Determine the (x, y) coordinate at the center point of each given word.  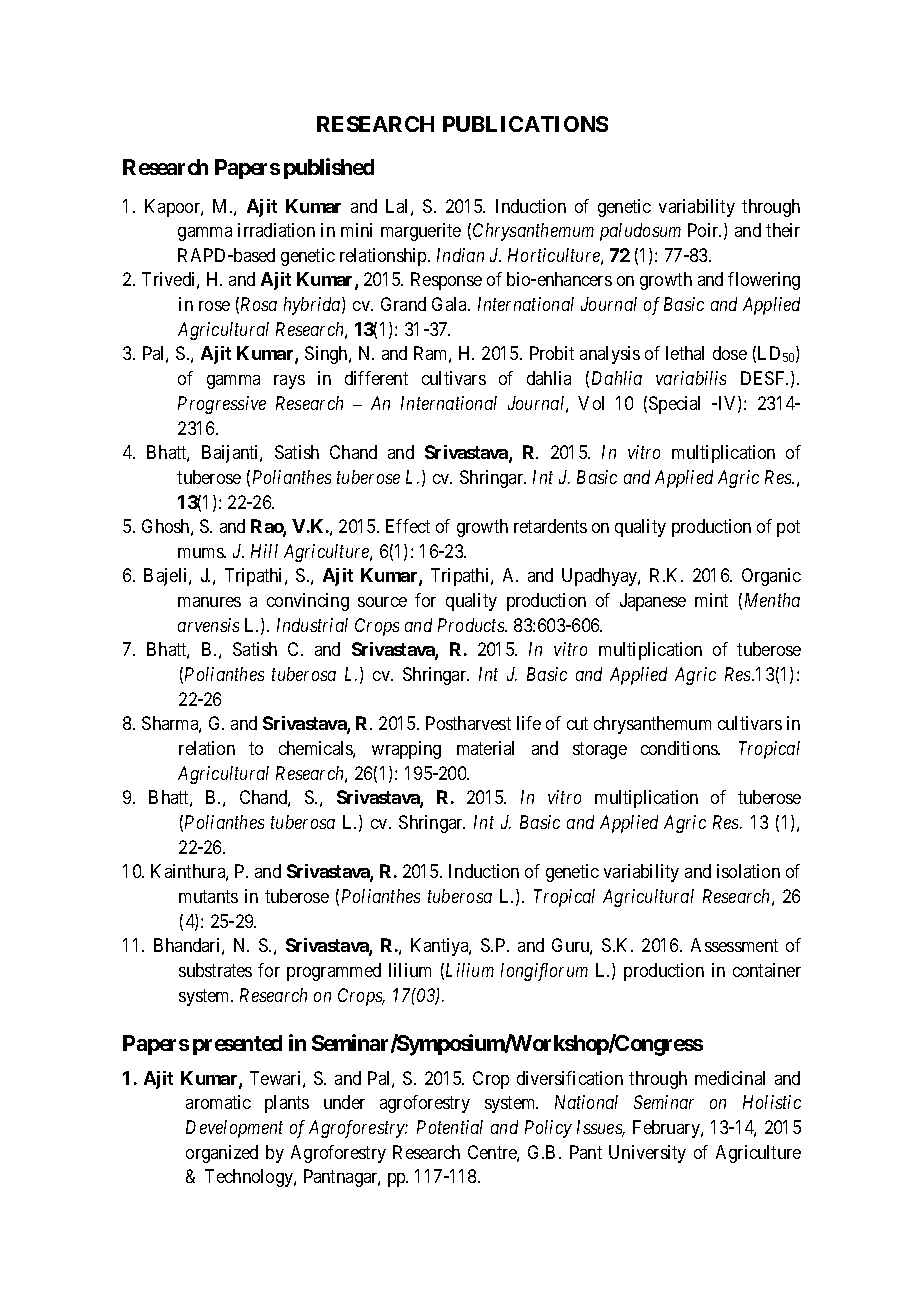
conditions (680, 748)
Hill (264, 551)
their (783, 230)
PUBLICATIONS (525, 124)
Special (674, 405)
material (485, 748)
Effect (408, 526)
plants (287, 1104)
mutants (208, 896)
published (329, 168)
